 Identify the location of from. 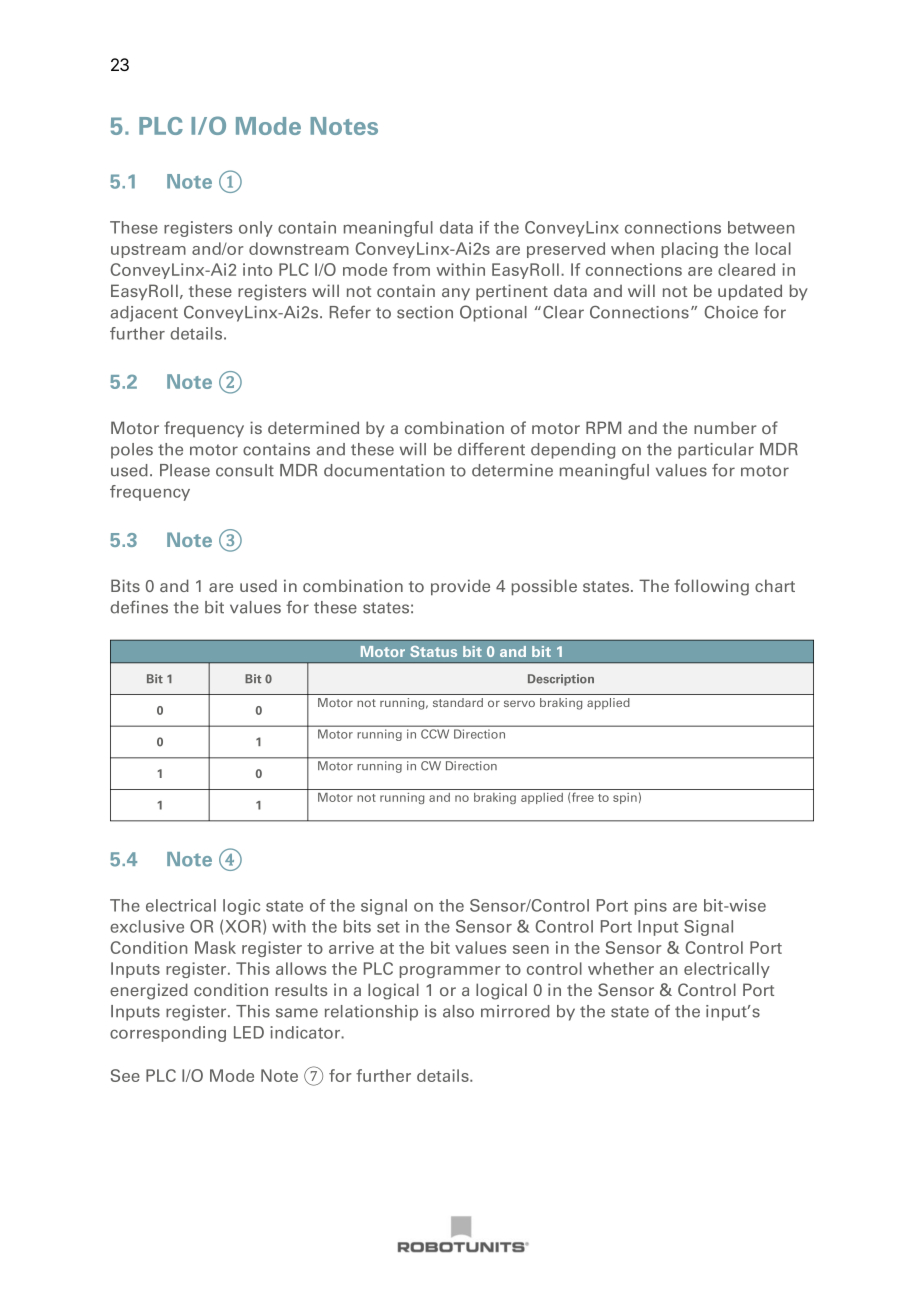
(411, 269).
